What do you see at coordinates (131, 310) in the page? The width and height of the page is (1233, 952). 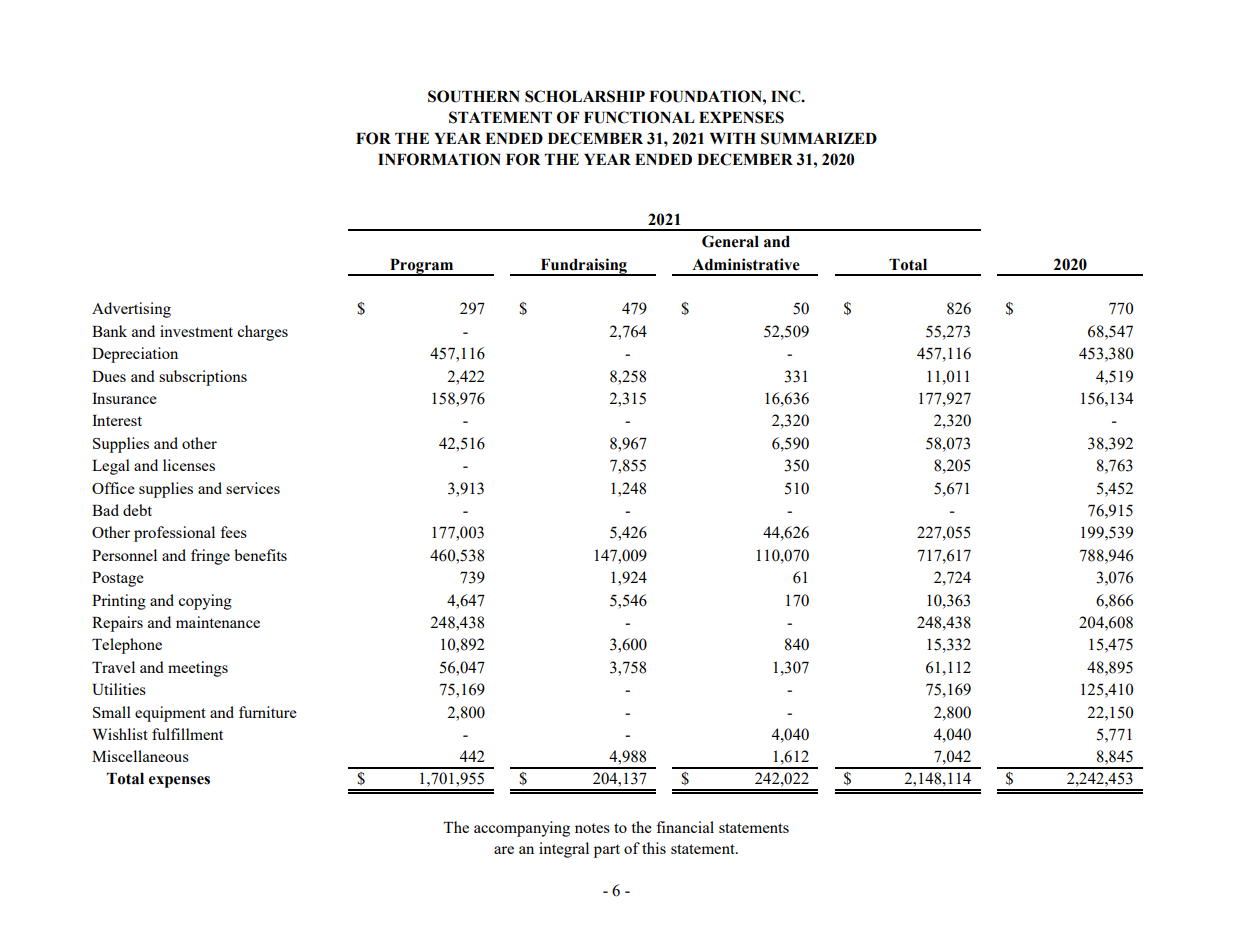 I see `Advertising` at bounding box center [131, 310].
